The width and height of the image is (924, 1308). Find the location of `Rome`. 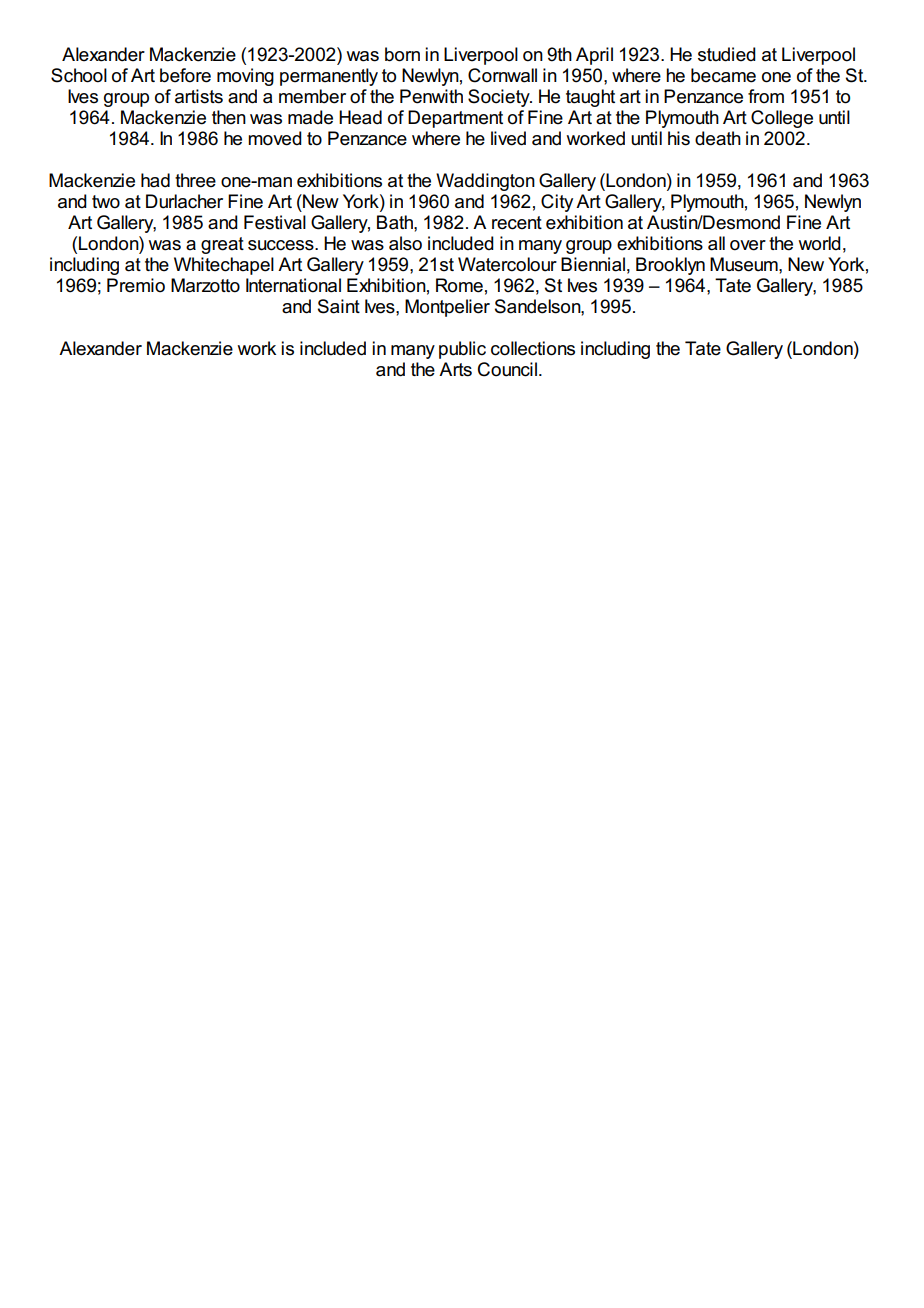

Rome is located at coordinates (459, 285).
